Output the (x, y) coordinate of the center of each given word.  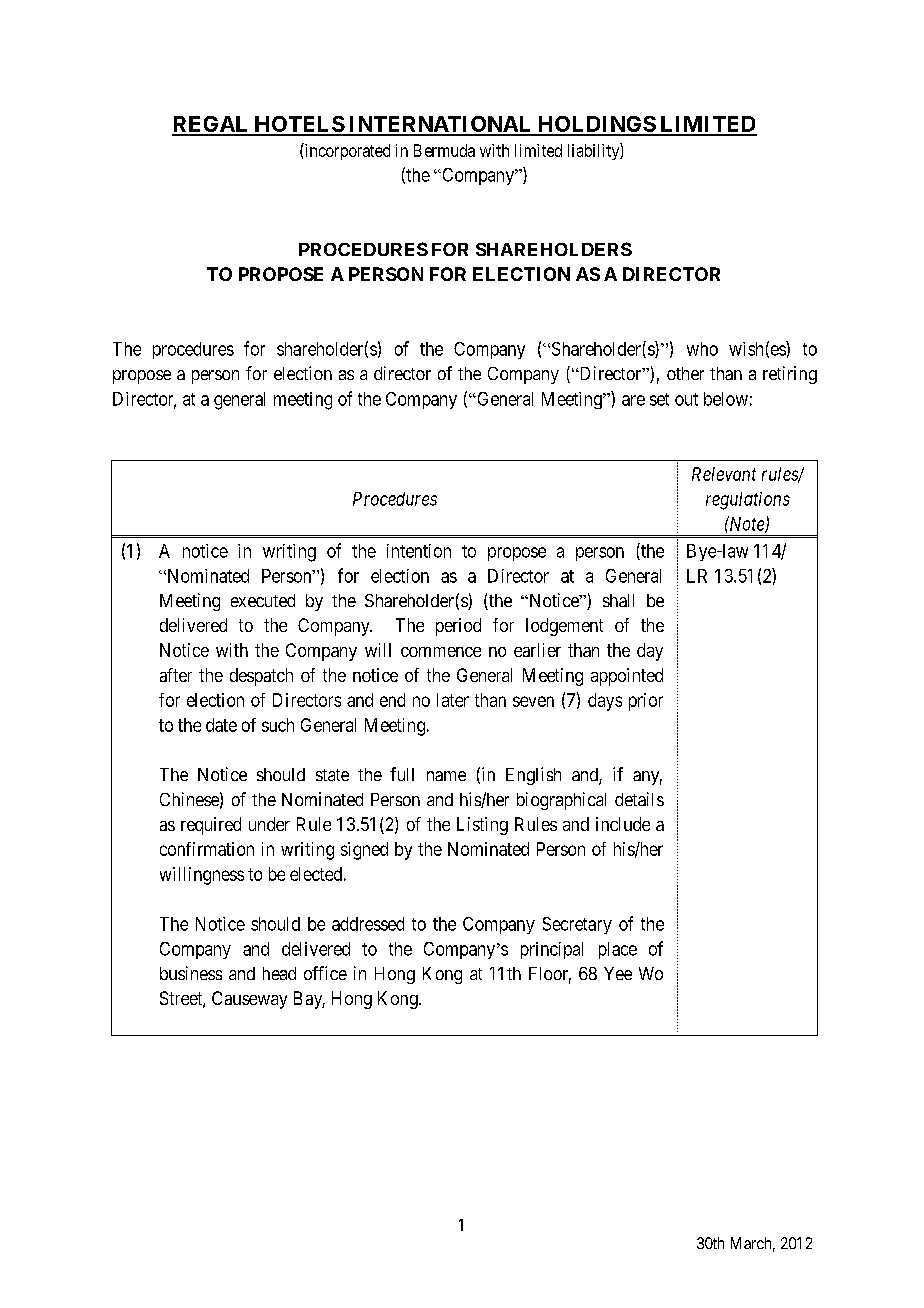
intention (419, 551)
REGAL (211, 125)
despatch (261, 677)
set (659, 399)
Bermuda (444, 150)
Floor (550, 975)
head (279, 973)
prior (646, 702)
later (453, 700)
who (702, 349)
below (726, 399)
